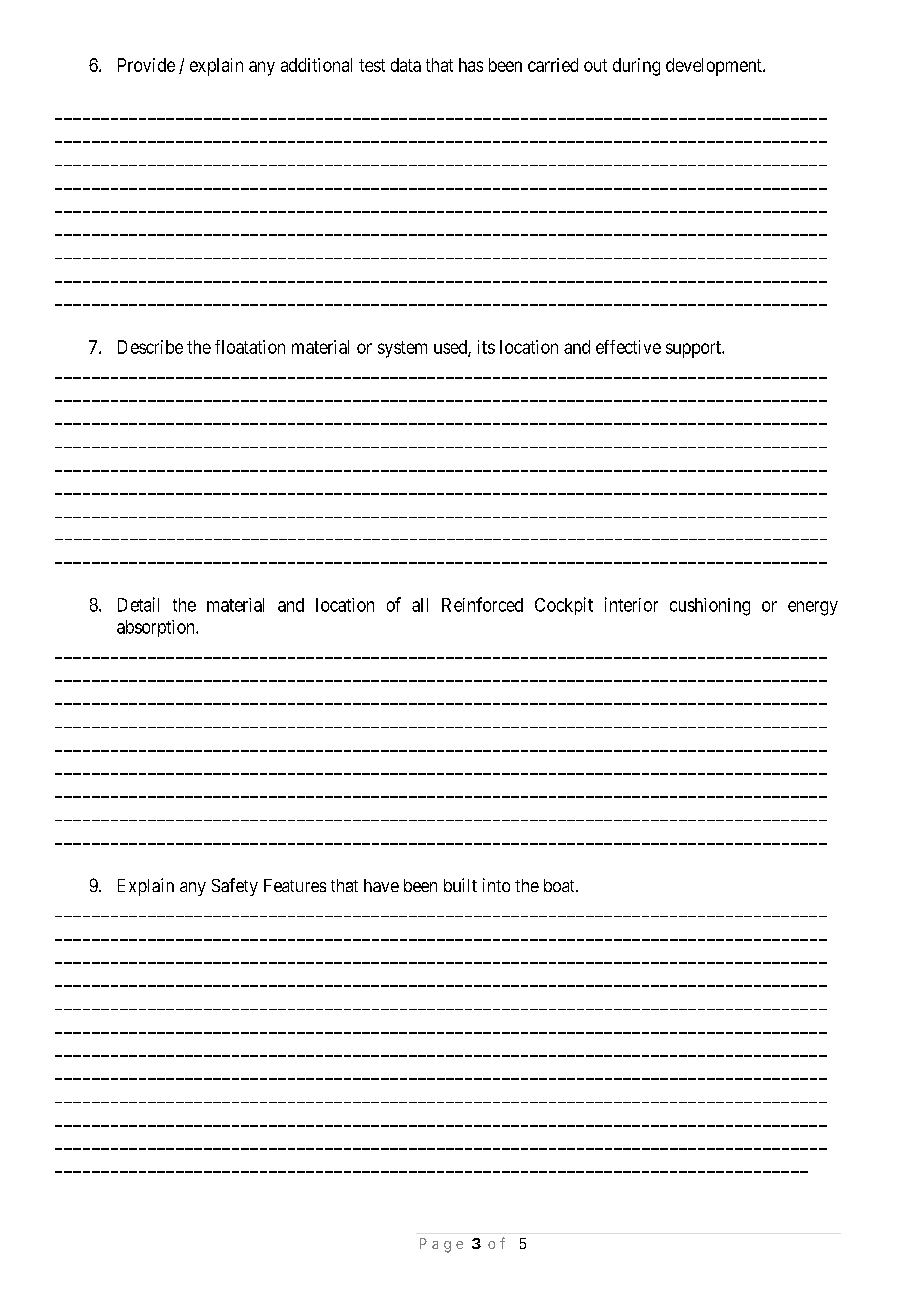  Describe the element at coordinates (146, 65) in the screenshot. I see `Provide` at that location.
